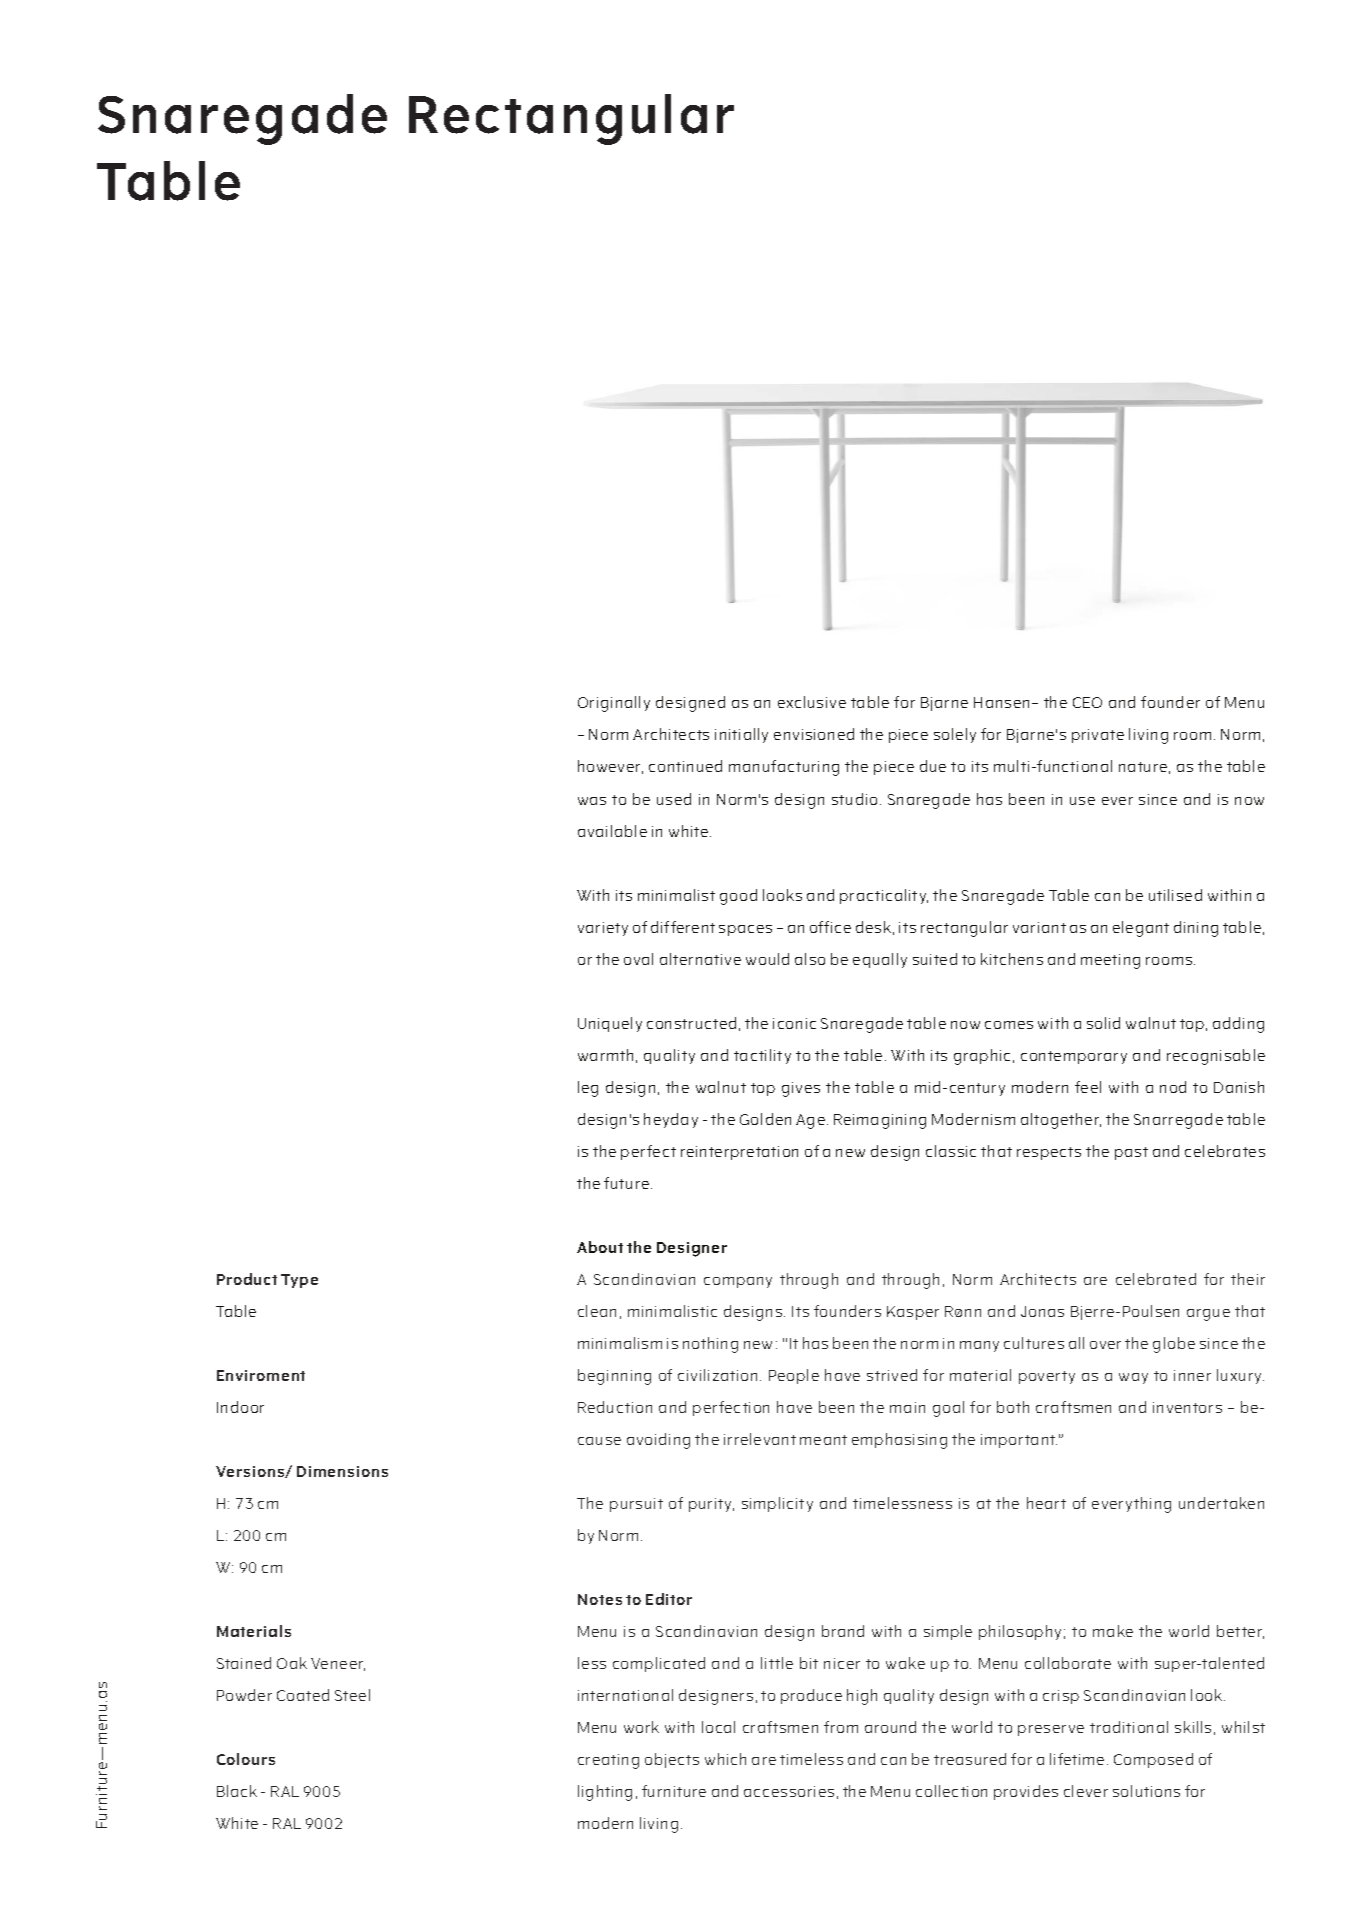 The width and height of the screenshot is (1362, 1926). Describe the element at coordinates (299, 1281) in the screenshot. I see `Type` at that location.
